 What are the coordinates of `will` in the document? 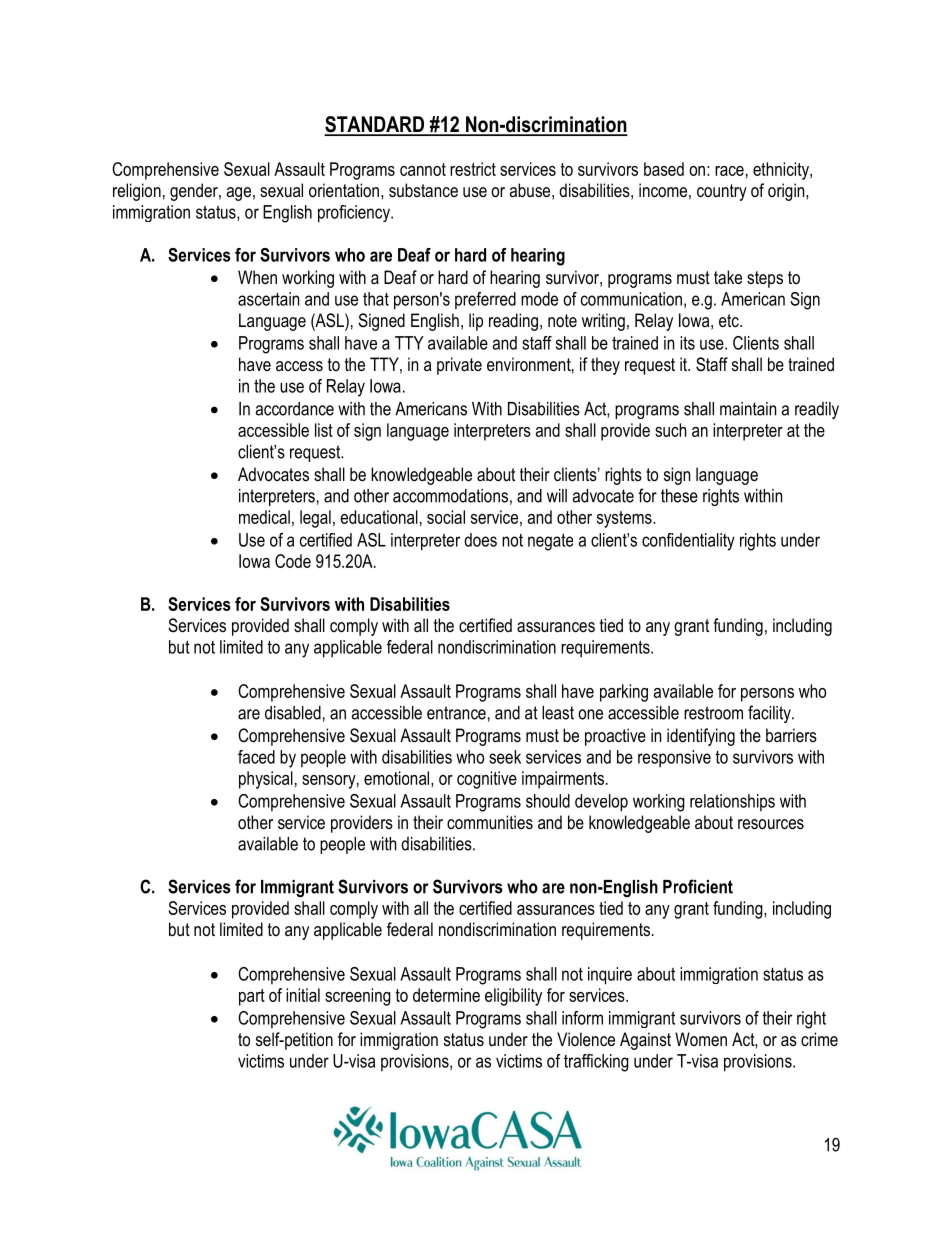 It's located at (557, 496).
